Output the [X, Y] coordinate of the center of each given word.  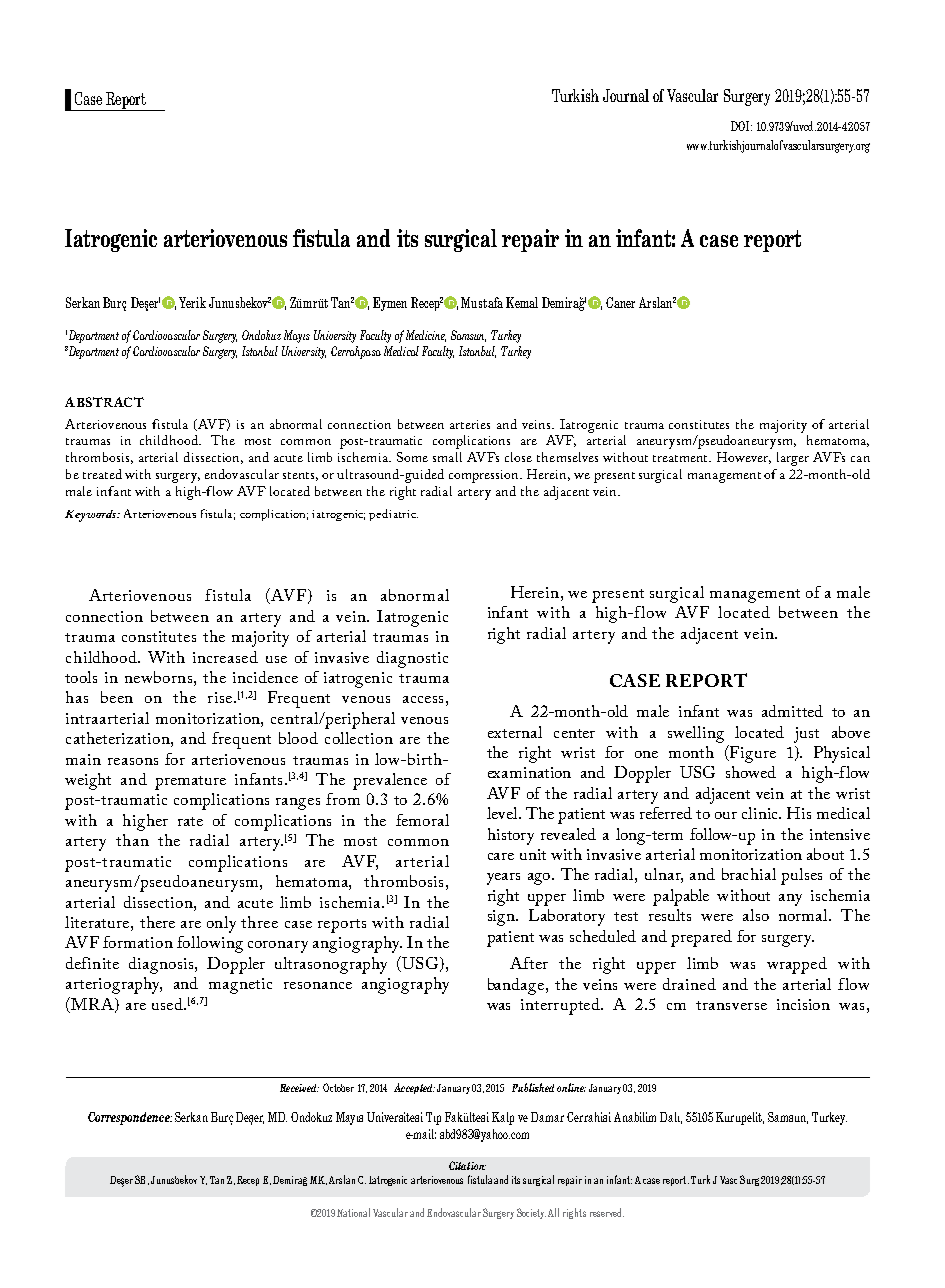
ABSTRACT [104, 402]
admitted [792, 711]
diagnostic [412, 659]
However [744, 458]
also [756, 915]
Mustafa [482, 302]
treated [102, 474]
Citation [467, 1165]
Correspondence [130, 1118]
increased [225, 657]
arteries [470, 424]
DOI [741, 126]
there [157, 922]
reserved [607, 1212]
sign [502, 918]
